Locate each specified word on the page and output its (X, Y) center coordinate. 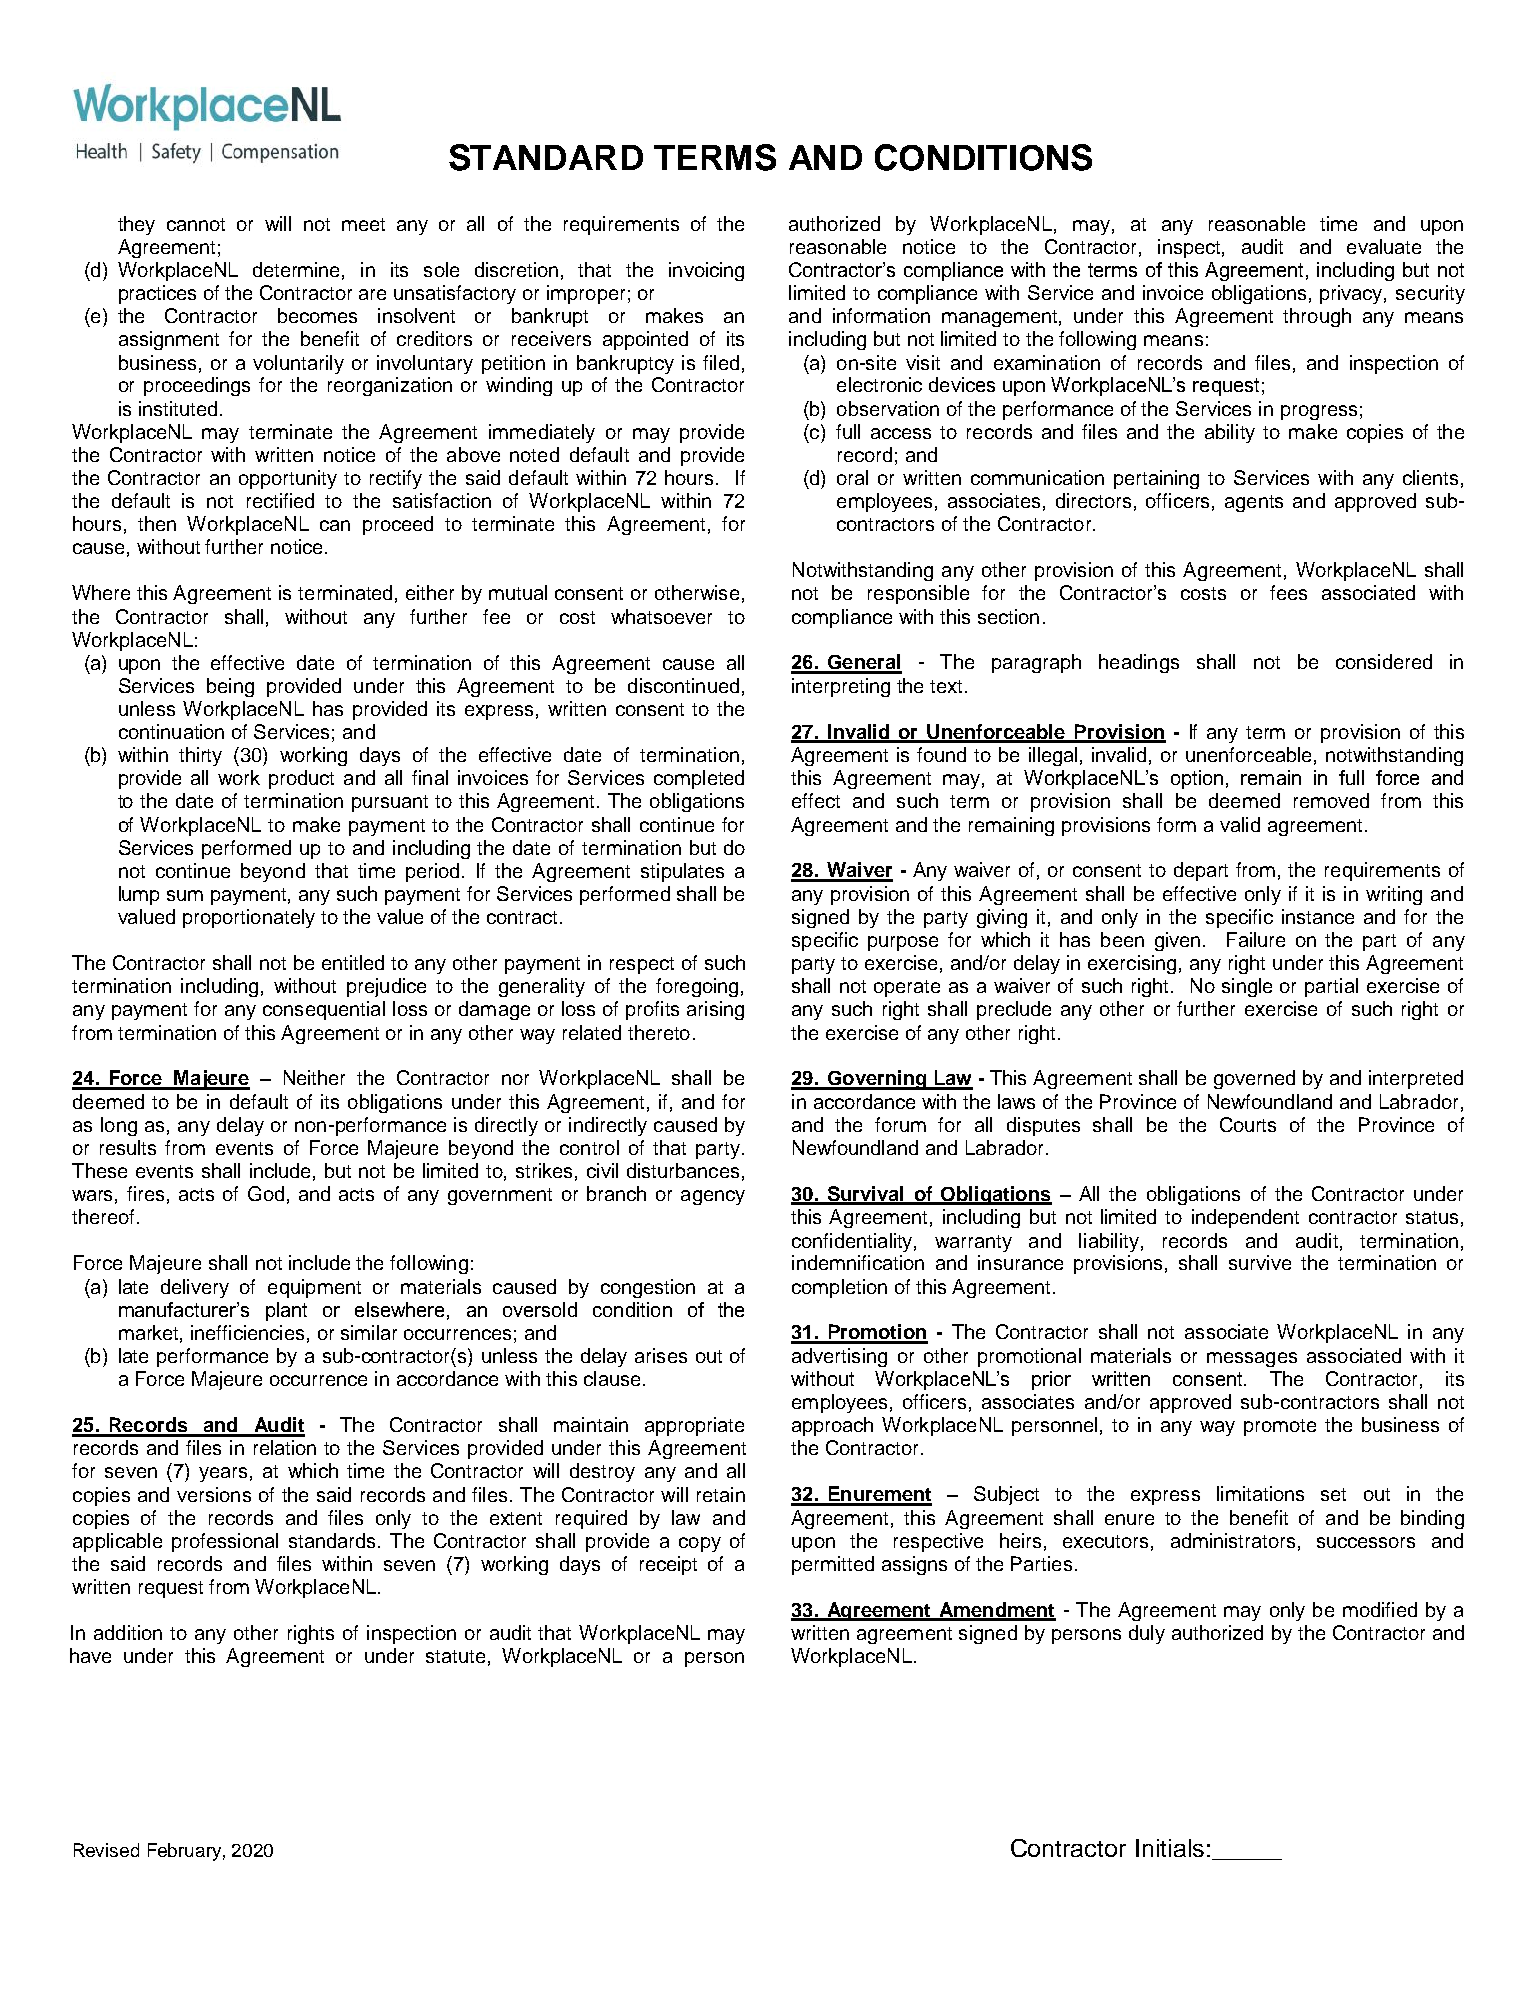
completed (699, 779)
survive (1260, 1262)
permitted (833, 1565)
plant (286, 1311)
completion (839, 1288)
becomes (317, 315)
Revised (106, 1850)
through (1317, 317)
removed (1331, 800)
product (301, 779)
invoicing (706, 271)
